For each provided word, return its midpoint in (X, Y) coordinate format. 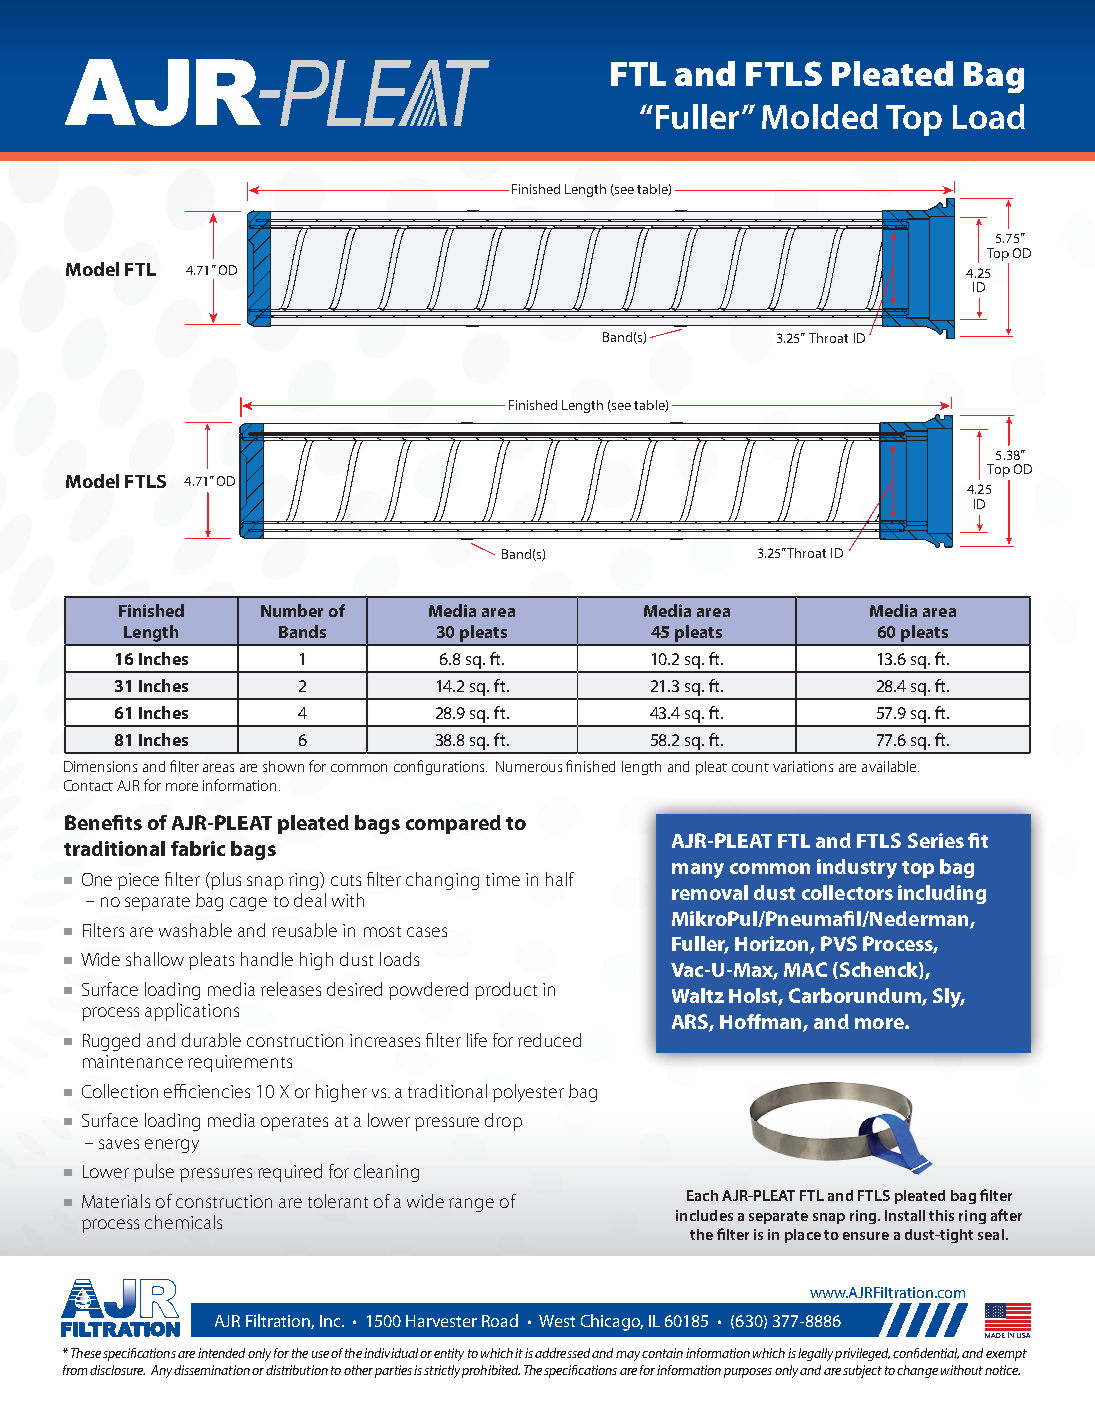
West (557, 1321)
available (890, 766)
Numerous (529, 766)
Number (292, 610)
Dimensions (100, 766)
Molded (820, 116)
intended (221, 1353)
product (506, 991)
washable (195, 930)
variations (803, 766)
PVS (839, 943)
